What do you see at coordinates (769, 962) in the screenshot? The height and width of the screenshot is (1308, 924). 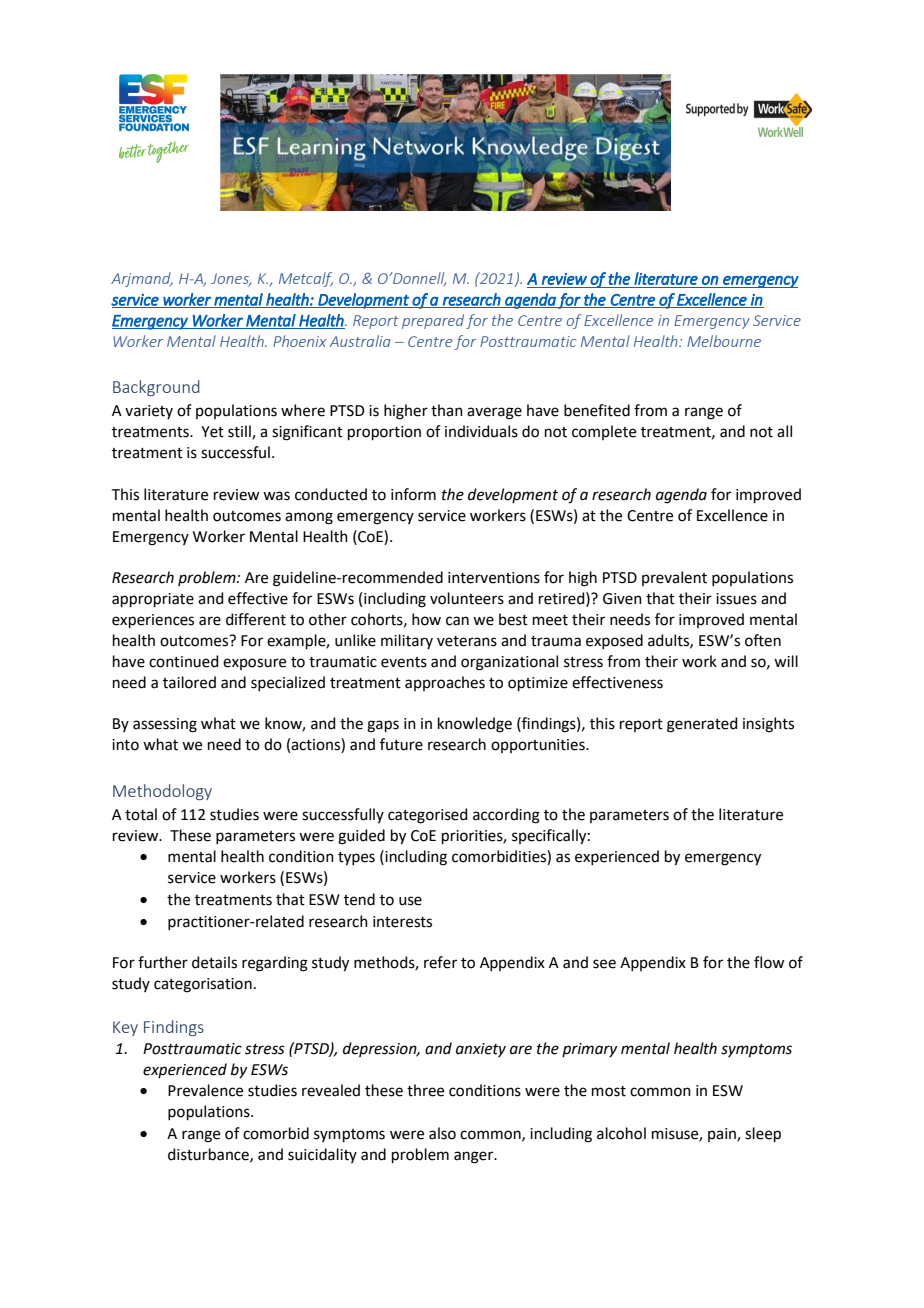 I see `flow` at bounding box center [769, 962].
